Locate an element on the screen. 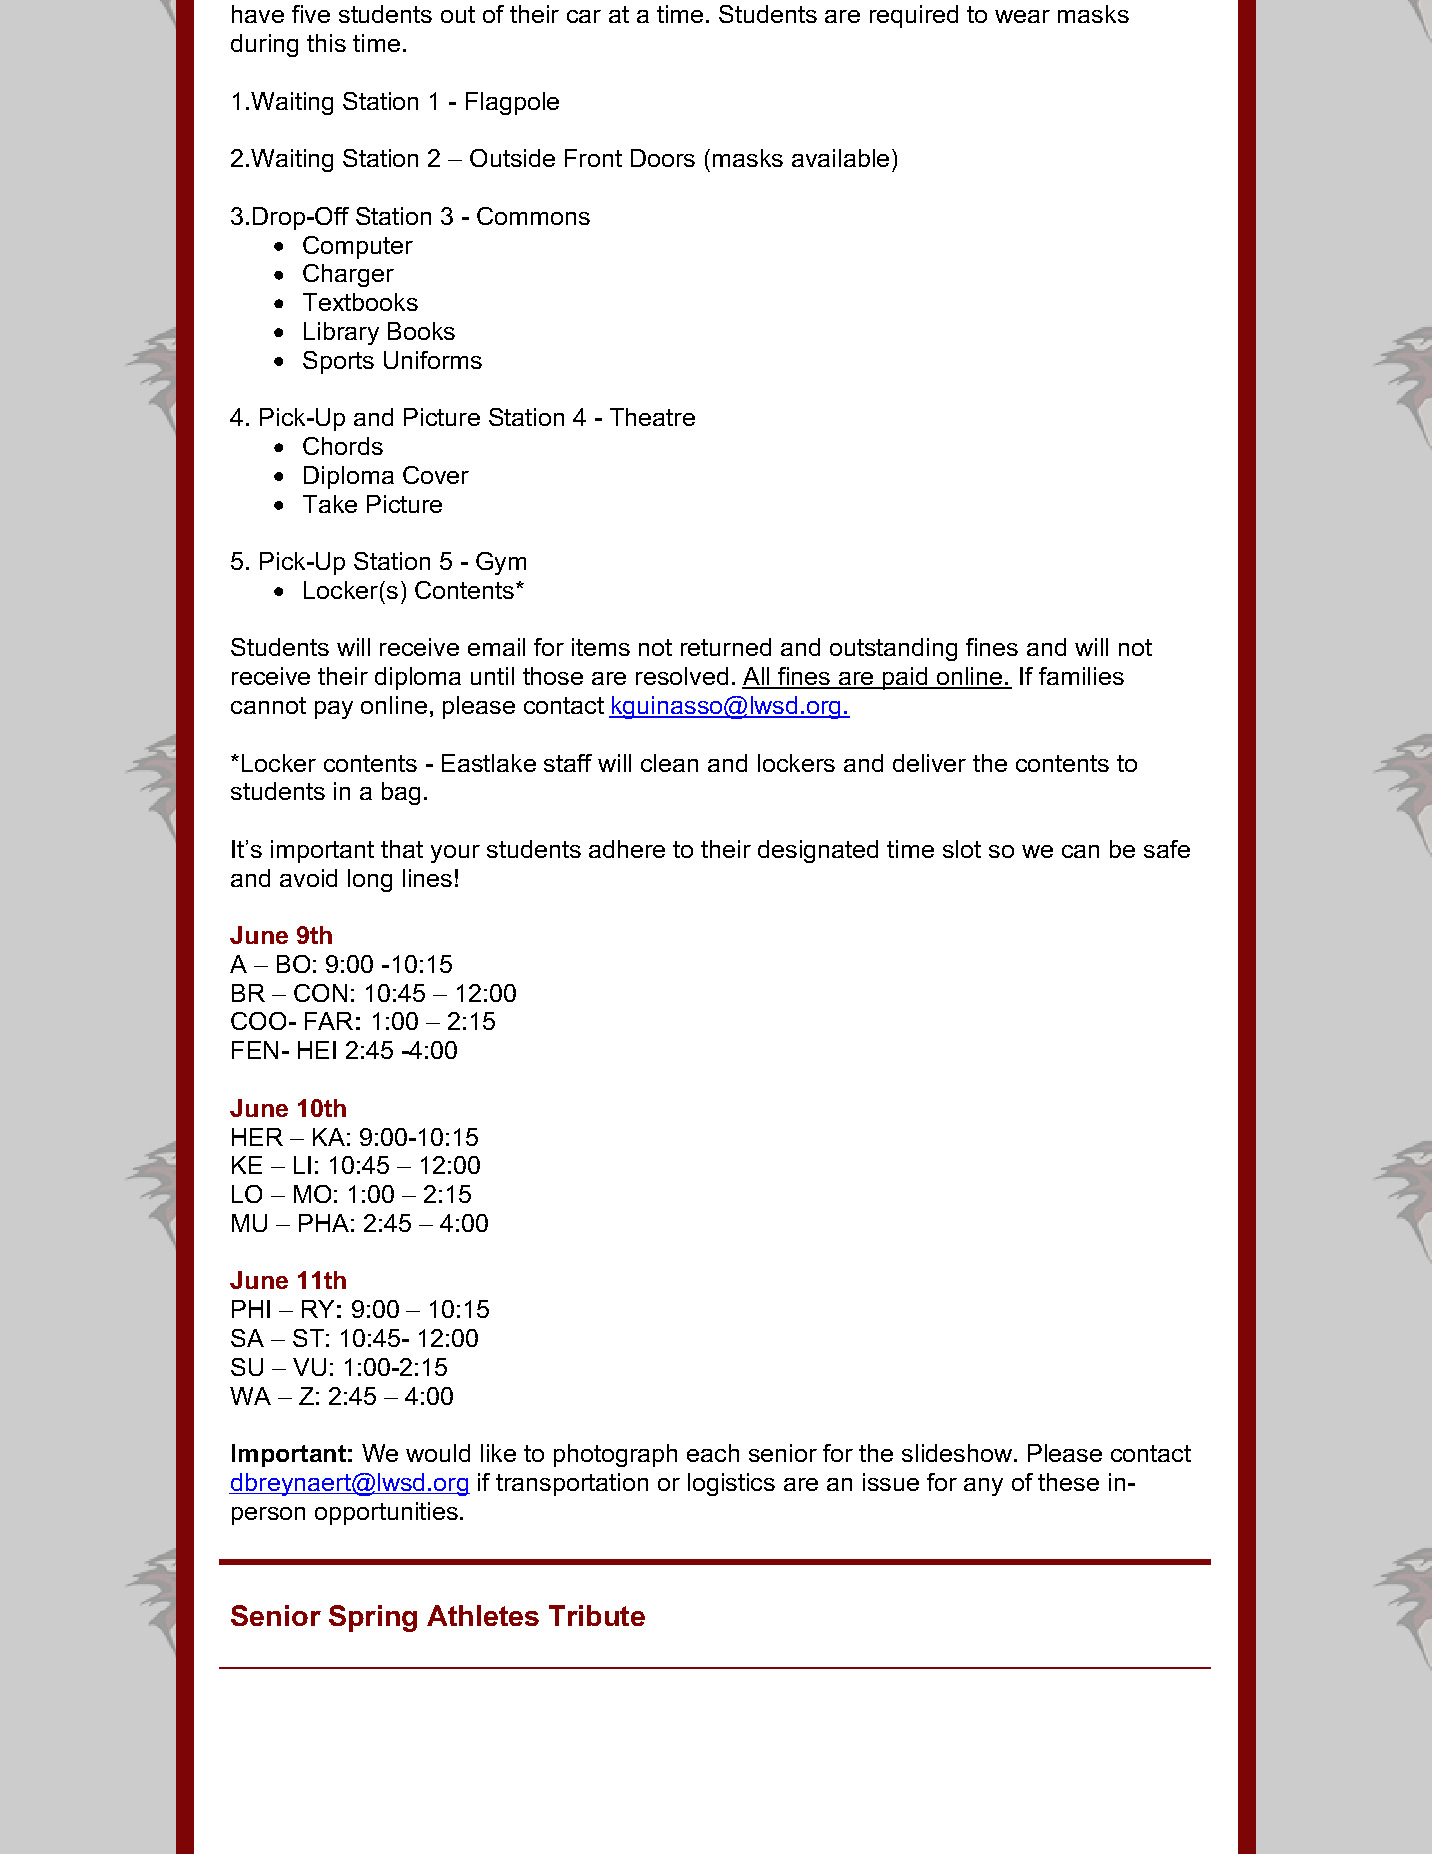 This screenshot has height=1854, width=1433. Doors is located at coordinates (663, 158).
